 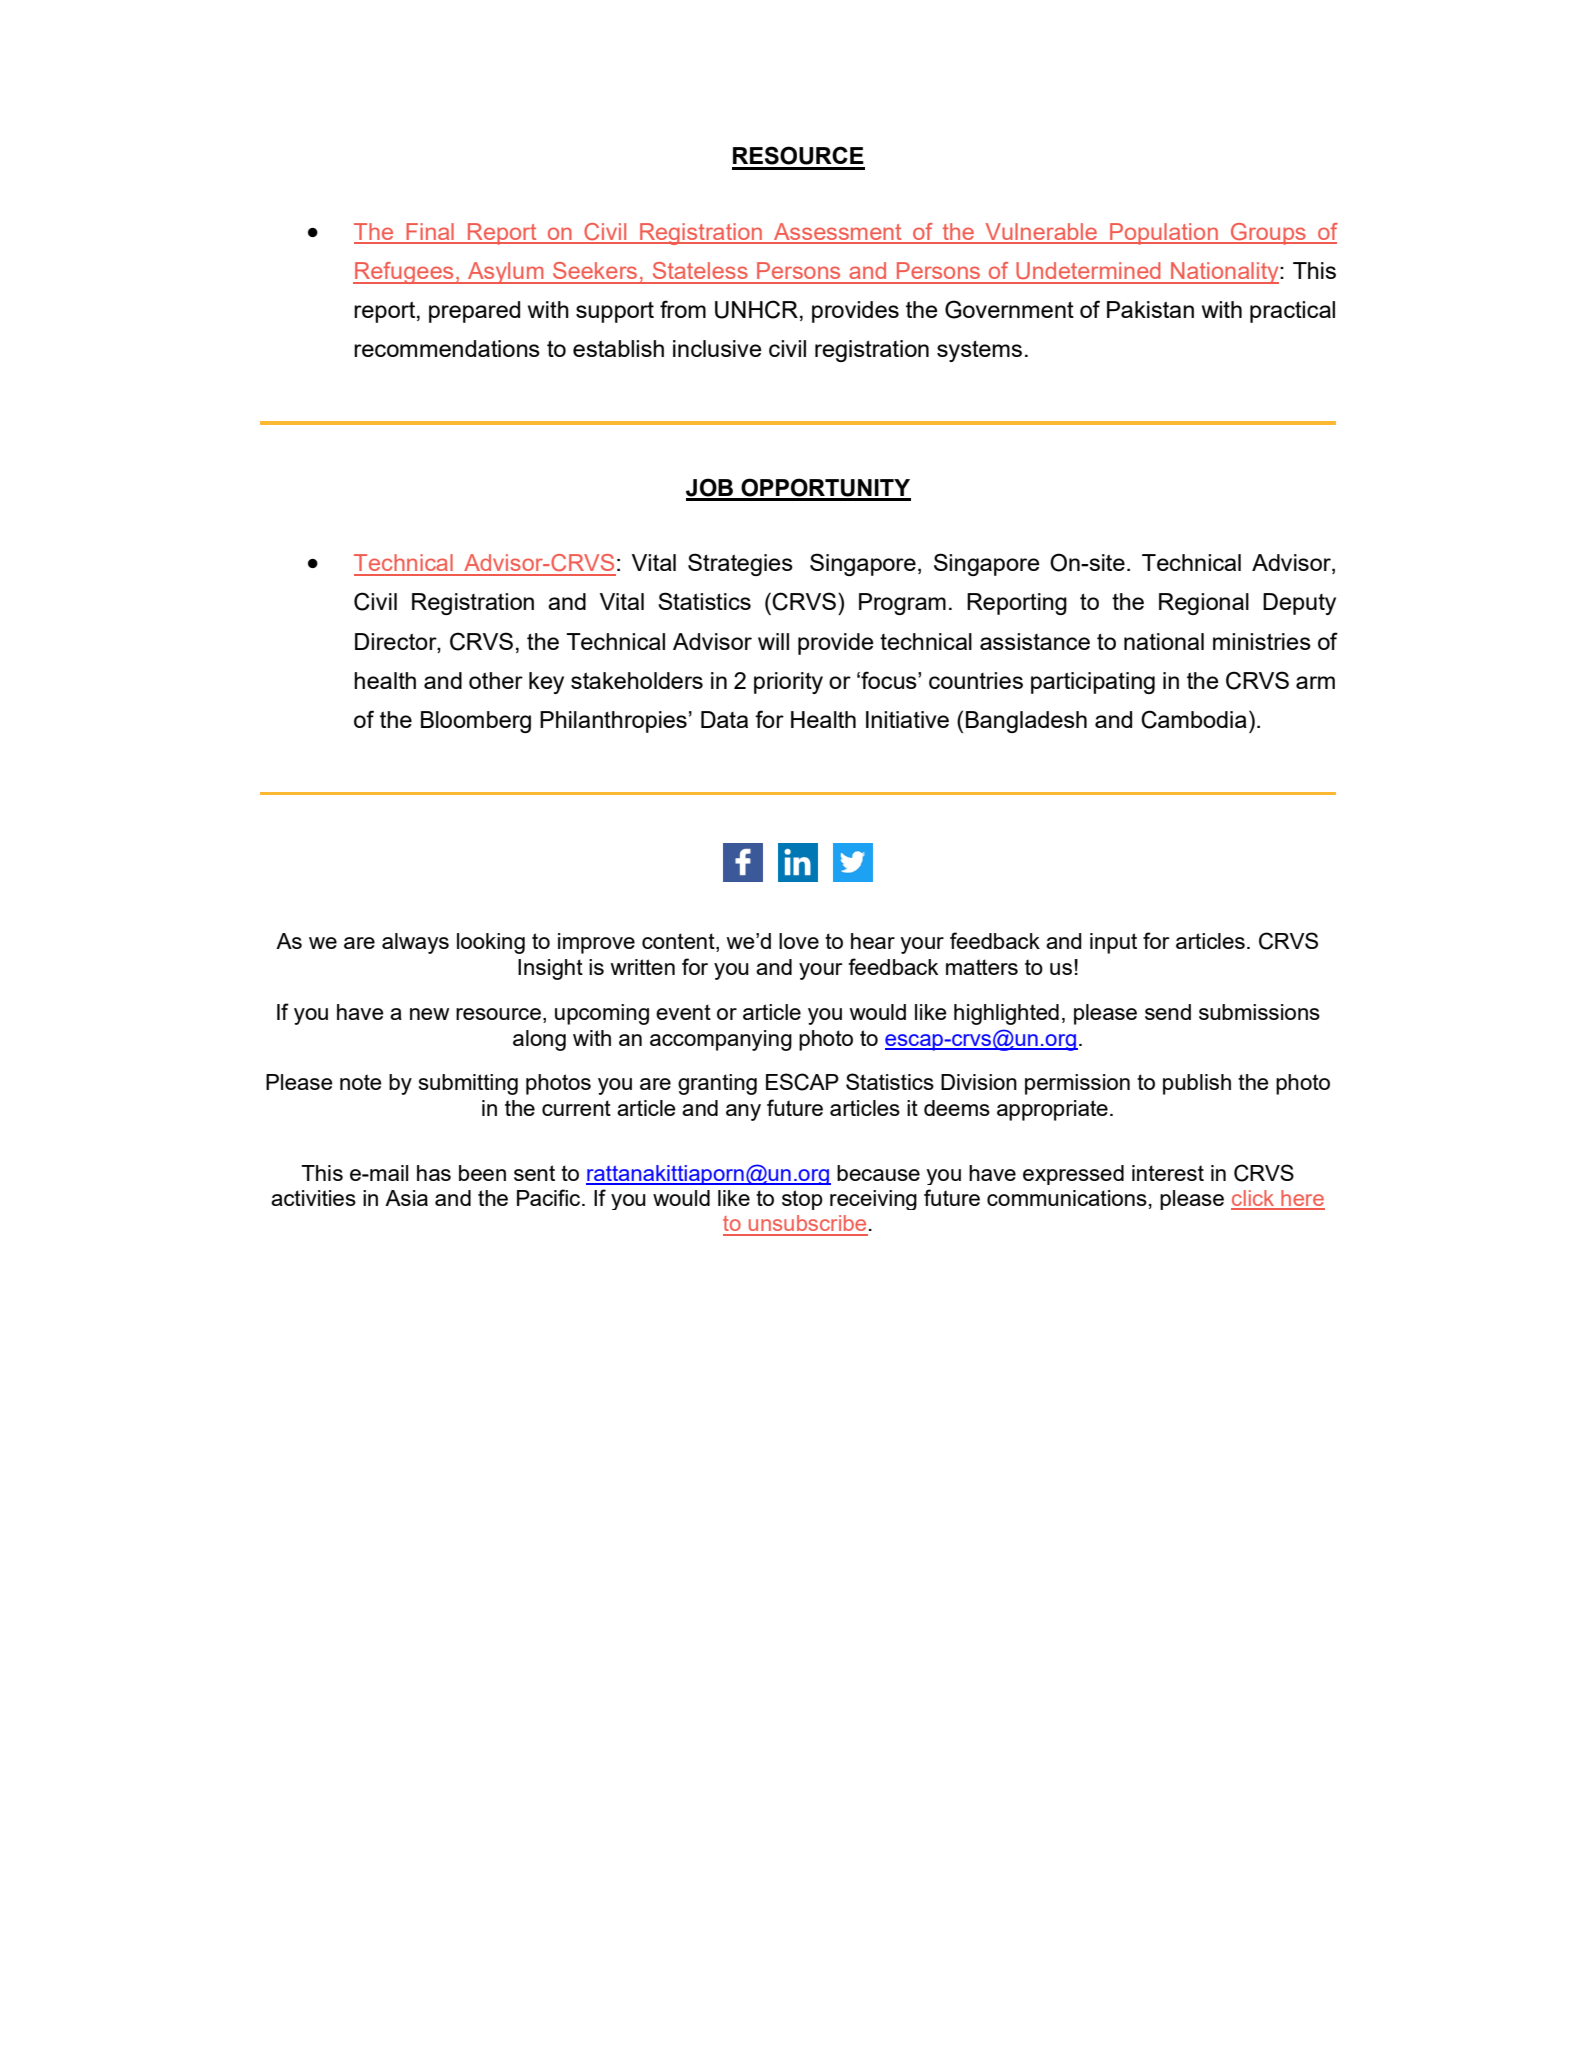 I want to click on stop, so click(x=802, y=1200).
